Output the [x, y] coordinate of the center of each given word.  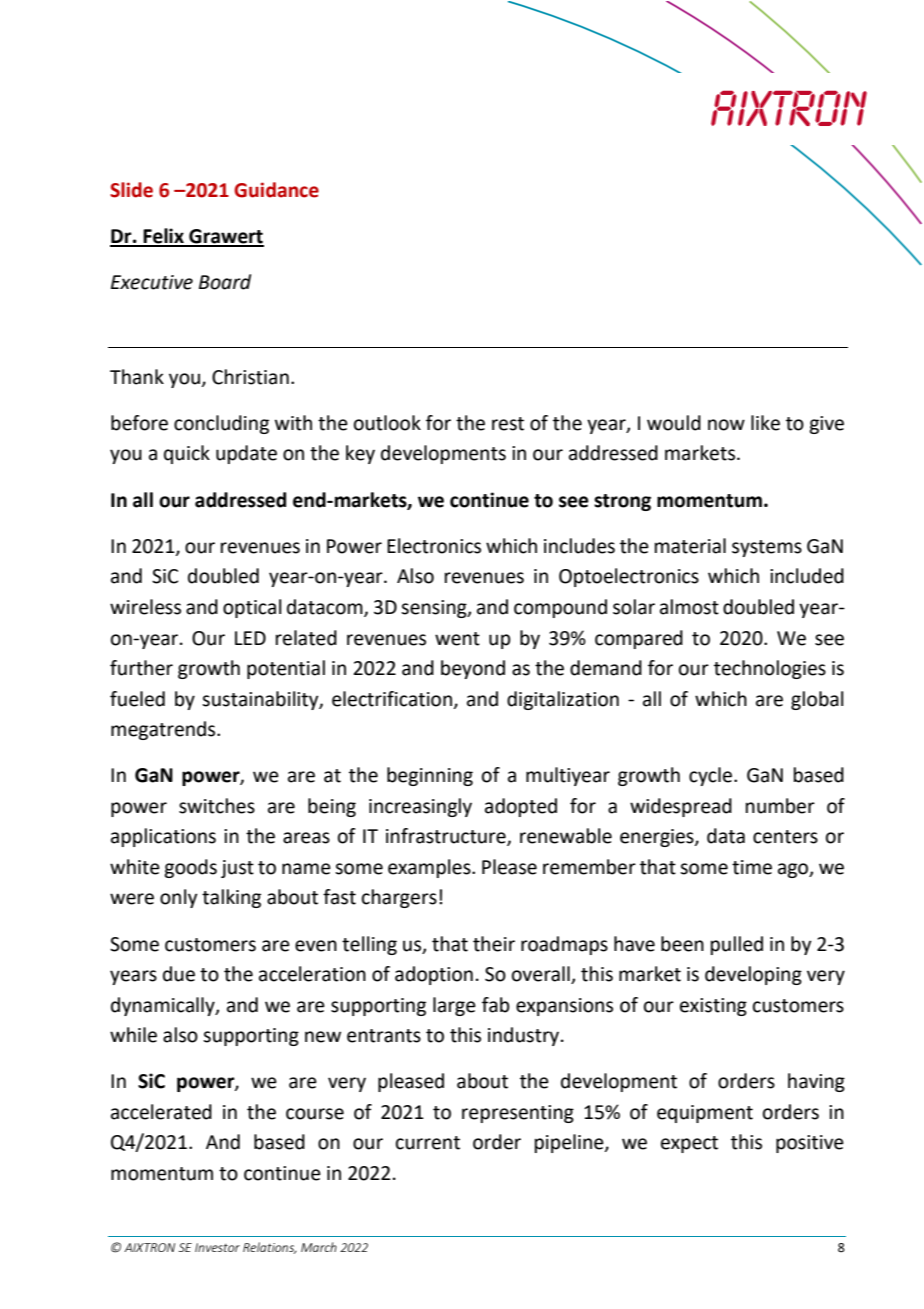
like [765, 423]
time [752, 867]
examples [430, 868]
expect [689, 1144]
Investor [217, 1247]
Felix [163, 237]
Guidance [276, 190]
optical [252, 608]
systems [767, 548]
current [428, 1143]
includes [579, 546]
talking [231, 898]
